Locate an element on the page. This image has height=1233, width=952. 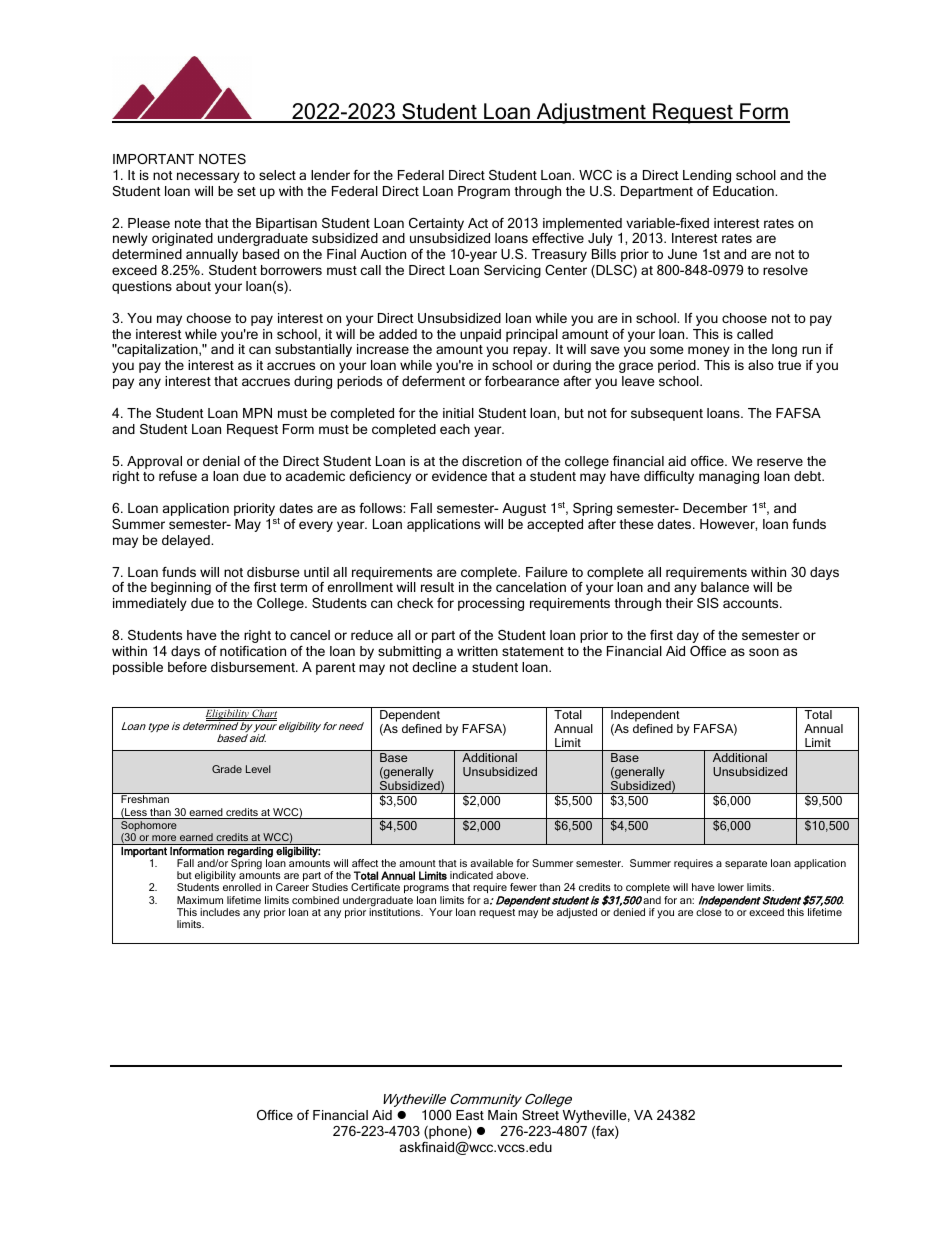
processing is located at coordinates (491, 604).
